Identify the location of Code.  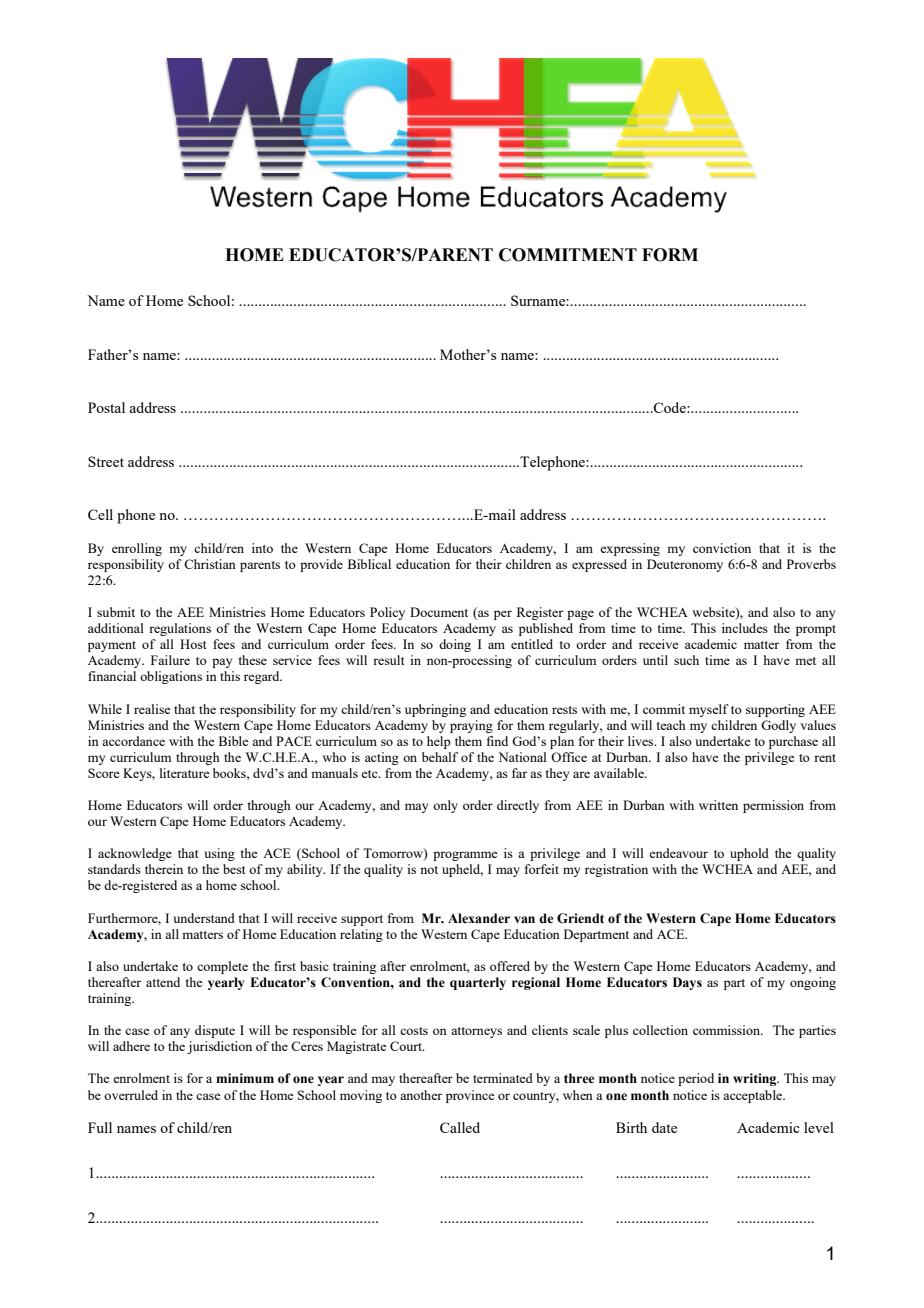
(670, 407).
